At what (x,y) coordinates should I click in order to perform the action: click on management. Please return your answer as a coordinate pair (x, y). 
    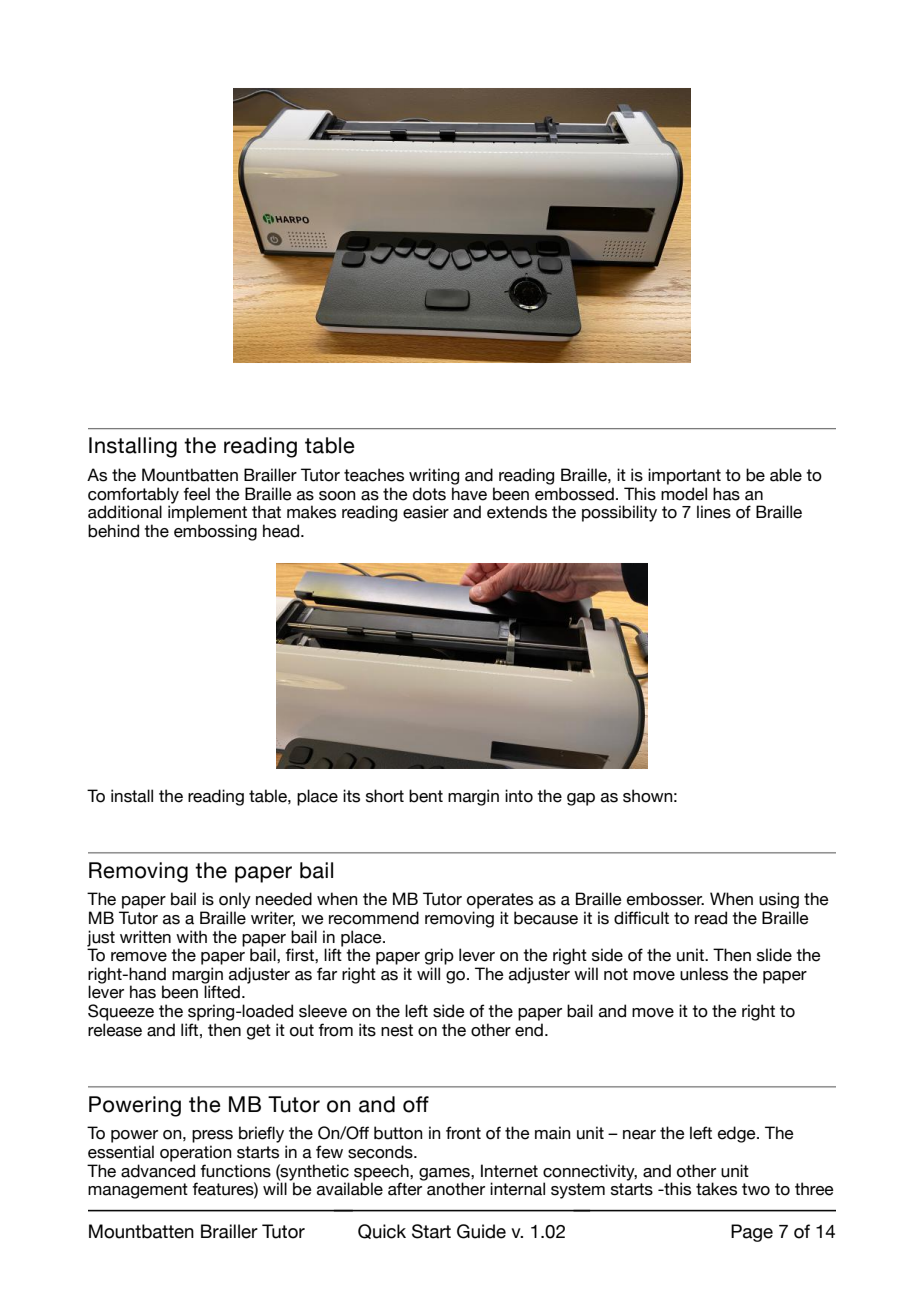
    Looking at the image, I should click on (138, 1191).
